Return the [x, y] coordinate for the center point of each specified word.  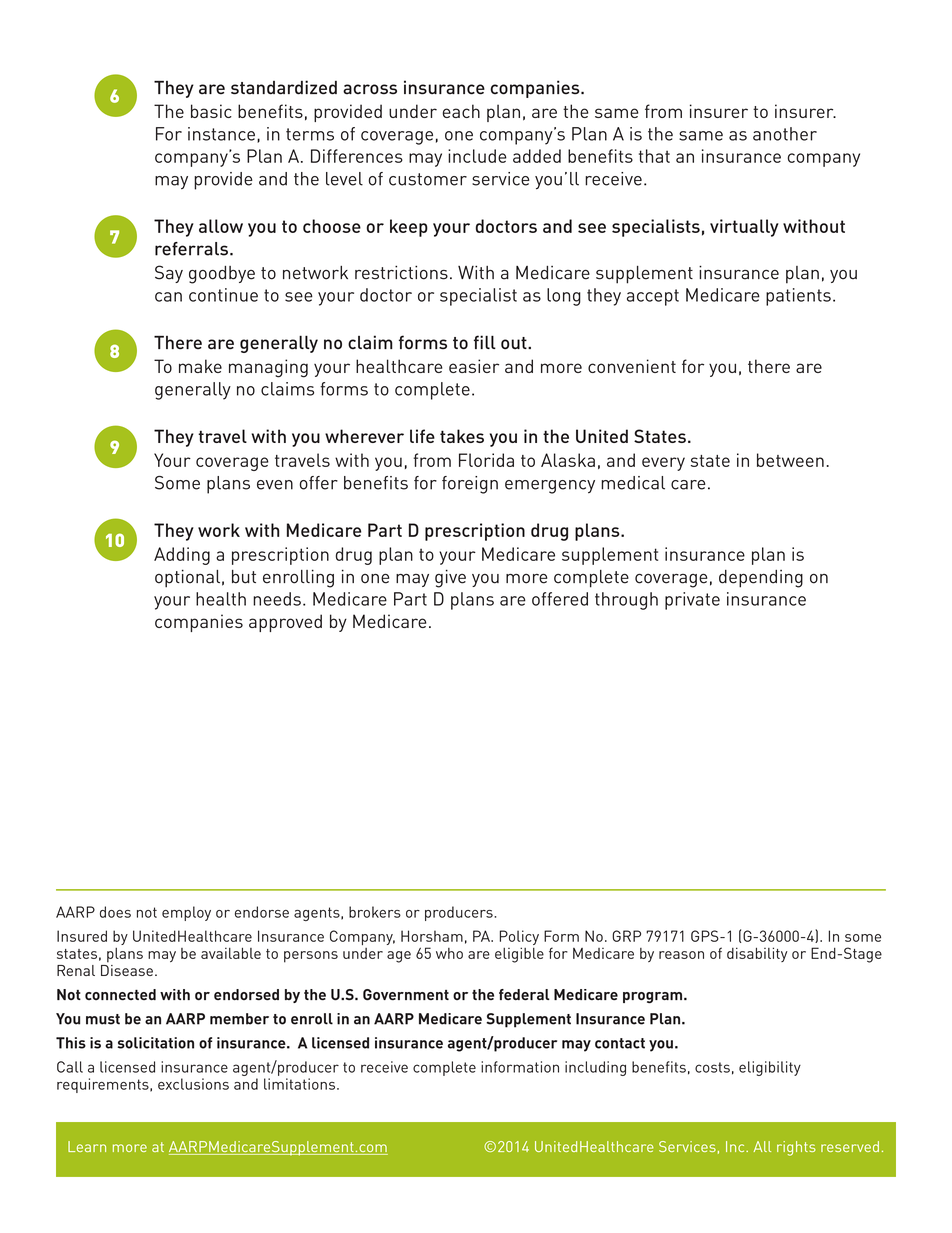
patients [798, 297]
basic [211, 111]
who [449, 953]
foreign [470, 485]
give [450, 578]
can [168, 297]
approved [285, 623]
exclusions [193, 1084]
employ [186, 913]
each [461, 111]
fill [485, 342]
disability [757, 954]
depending [761, 579]
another [785, 134]
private [692, 601]
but [244, 577]
